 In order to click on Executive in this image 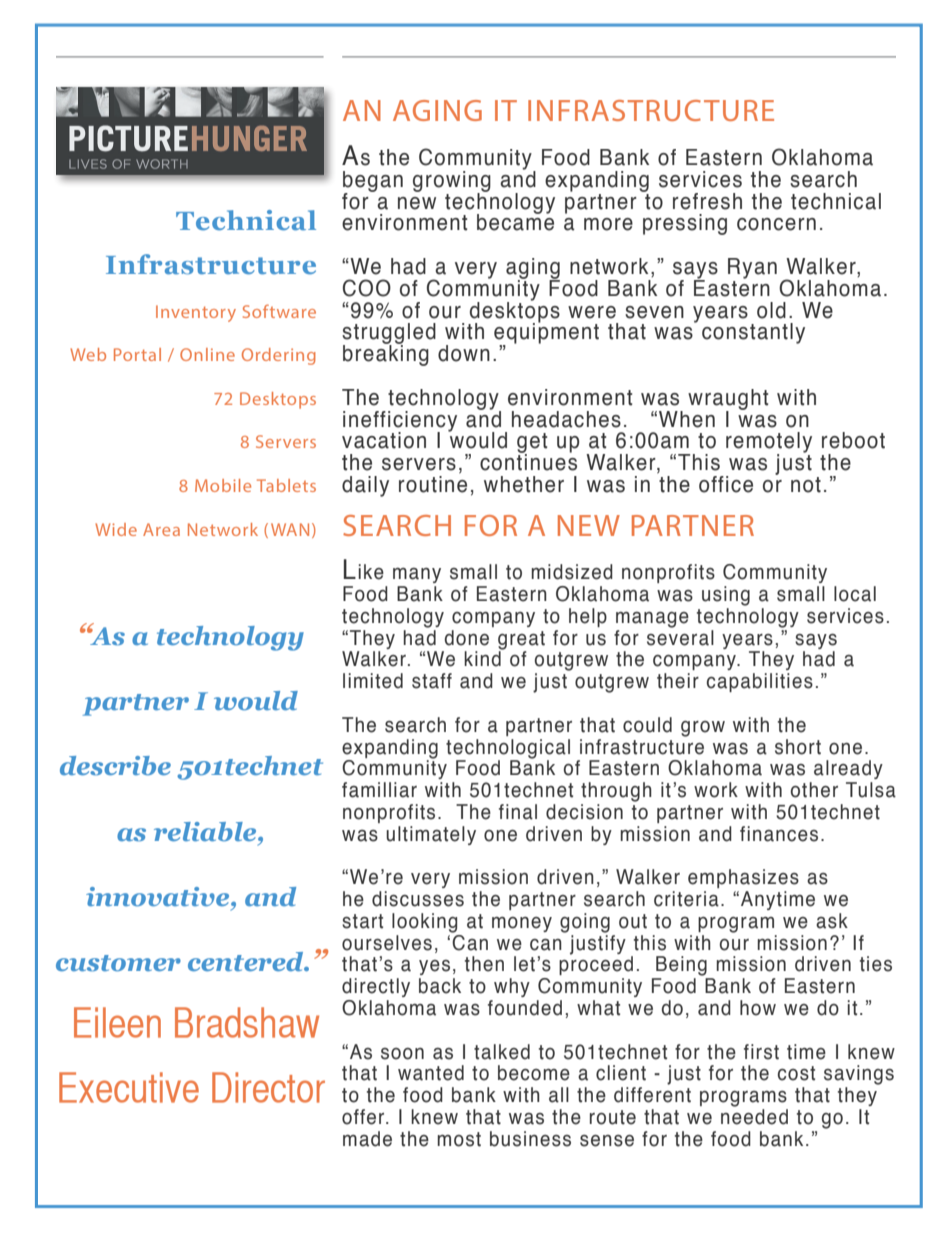, I will do `click(129, 1087)`.
